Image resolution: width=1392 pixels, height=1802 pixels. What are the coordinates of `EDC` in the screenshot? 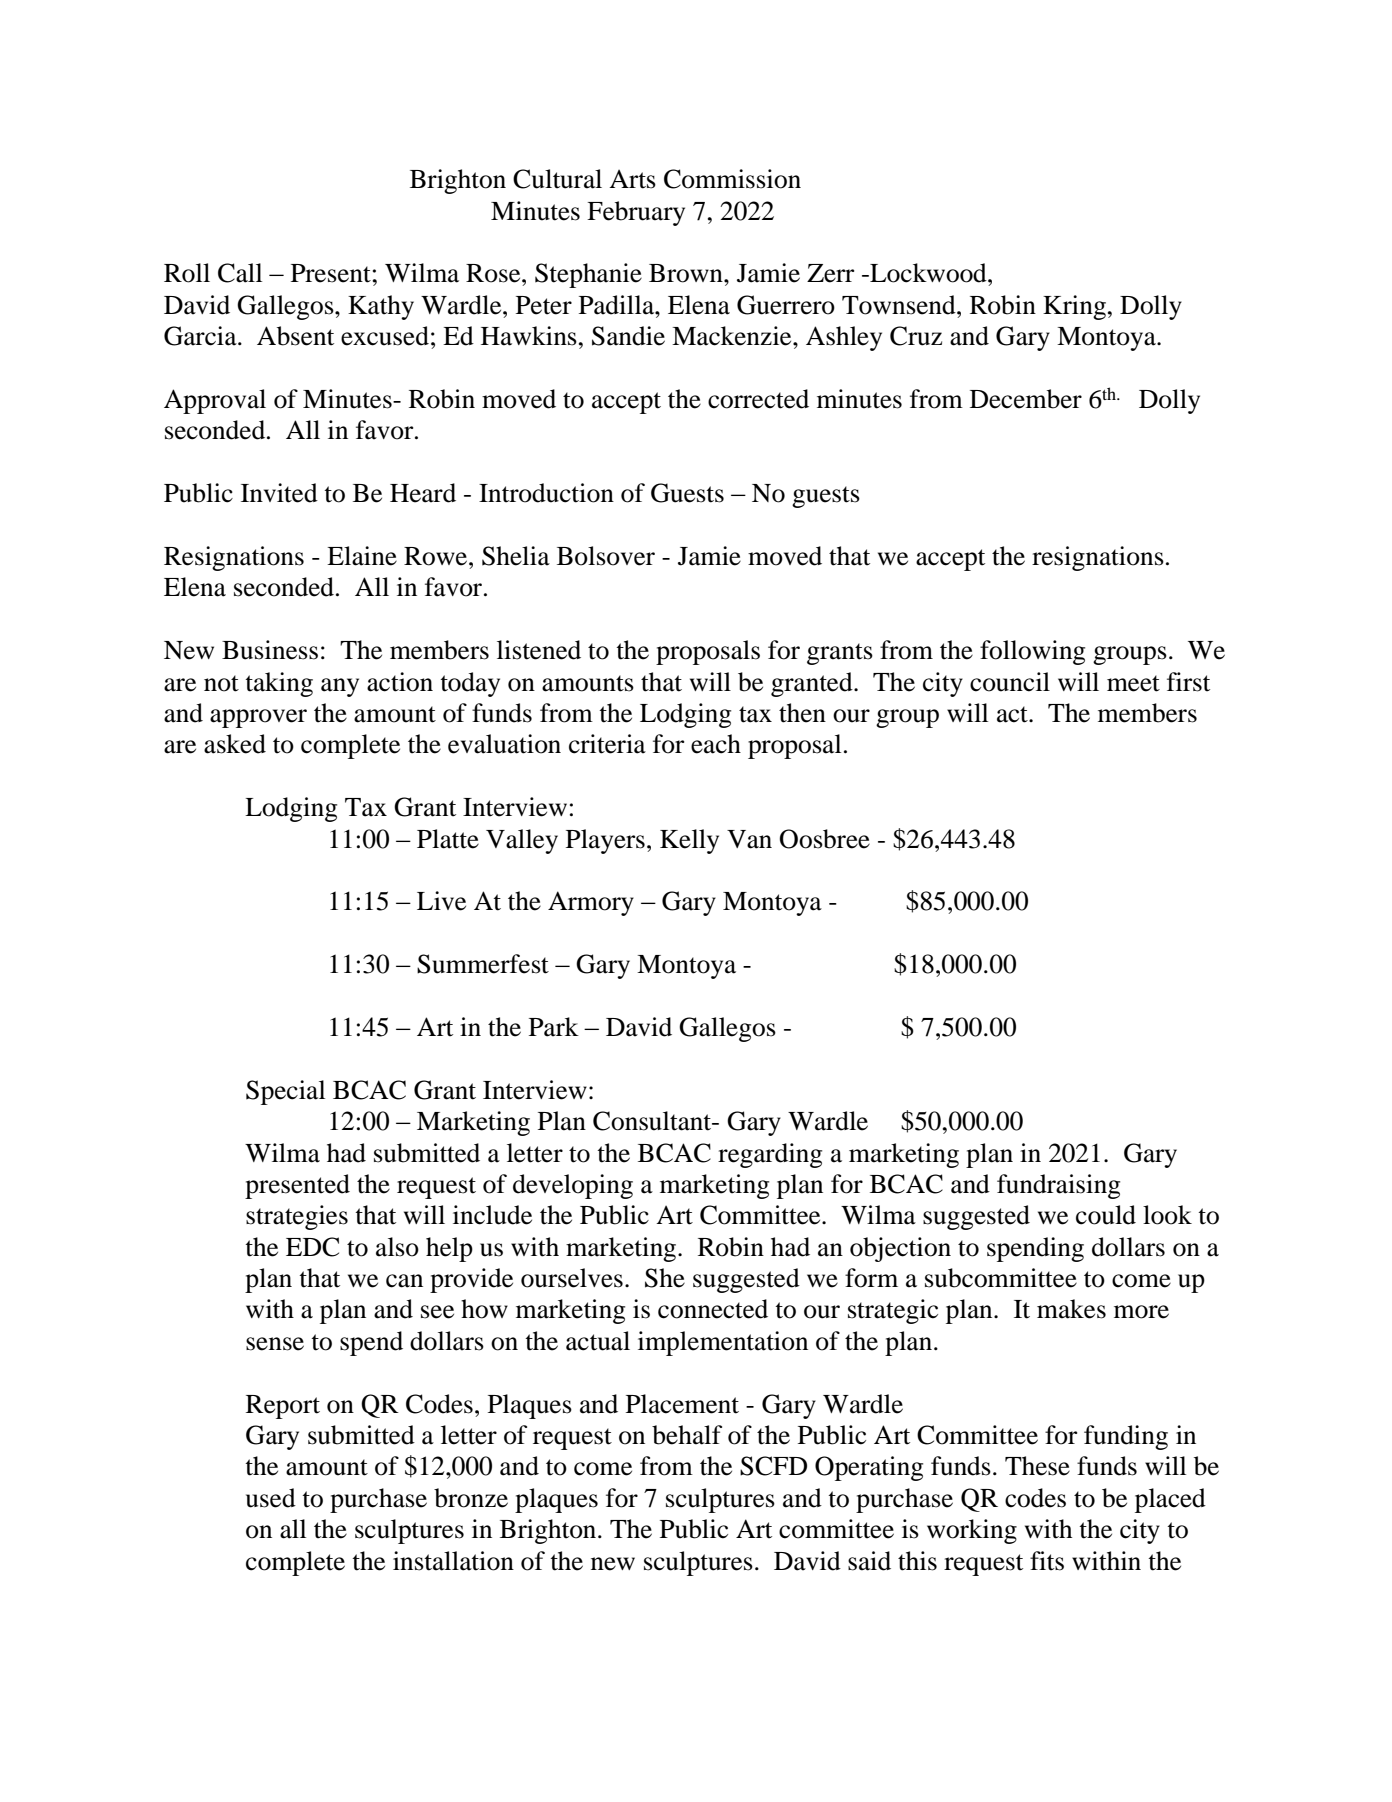 It's located at (312, 1247).
